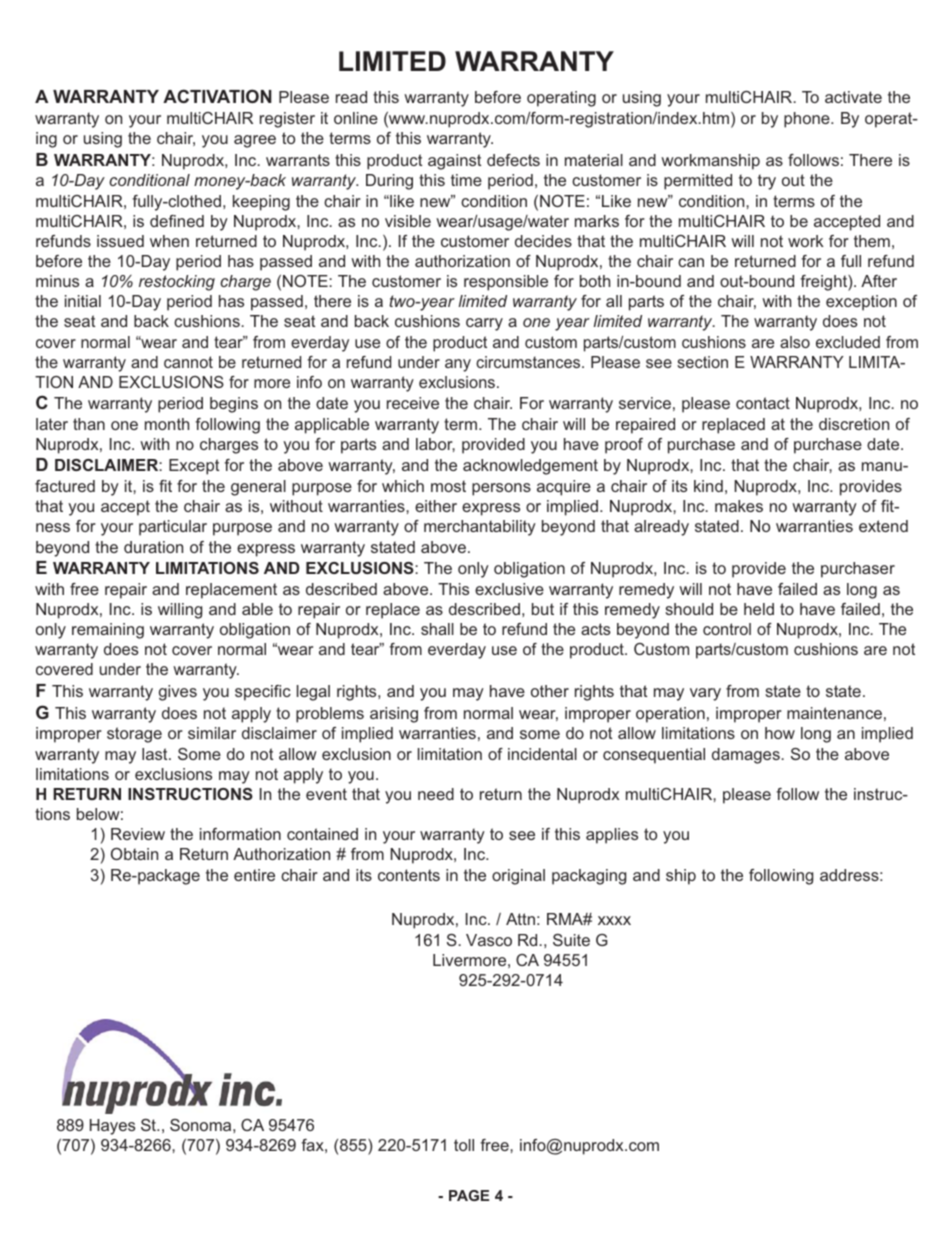 Image resolution: width=952 pixels, height=1233 pixels. I want to click on most, so click(448, 486).
